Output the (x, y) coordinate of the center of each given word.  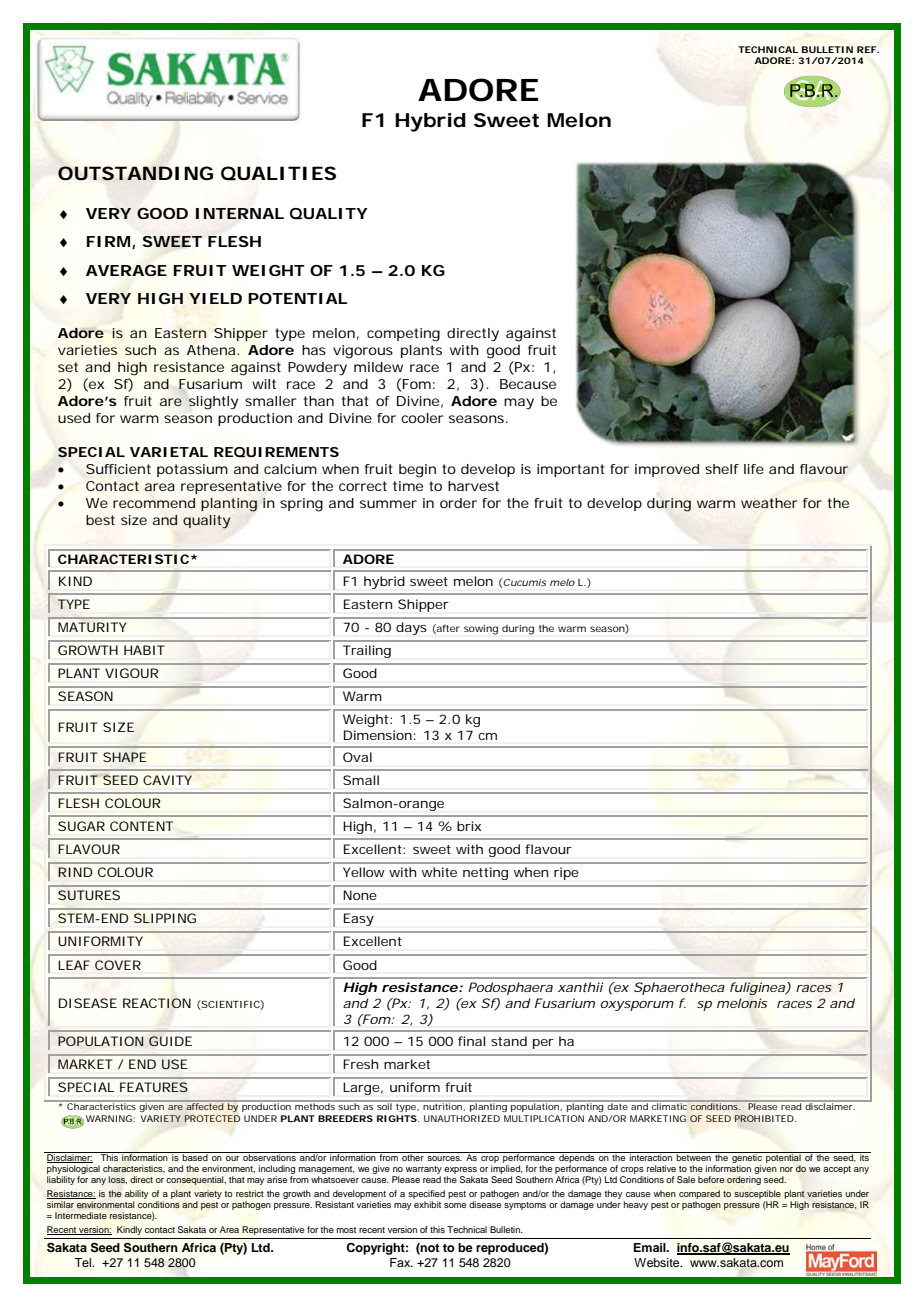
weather (769, 503)
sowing (481, 630)
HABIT (144, 650)
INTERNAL (240, 213)
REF (867, 49)
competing (403, 335)
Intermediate (81, 1215)
